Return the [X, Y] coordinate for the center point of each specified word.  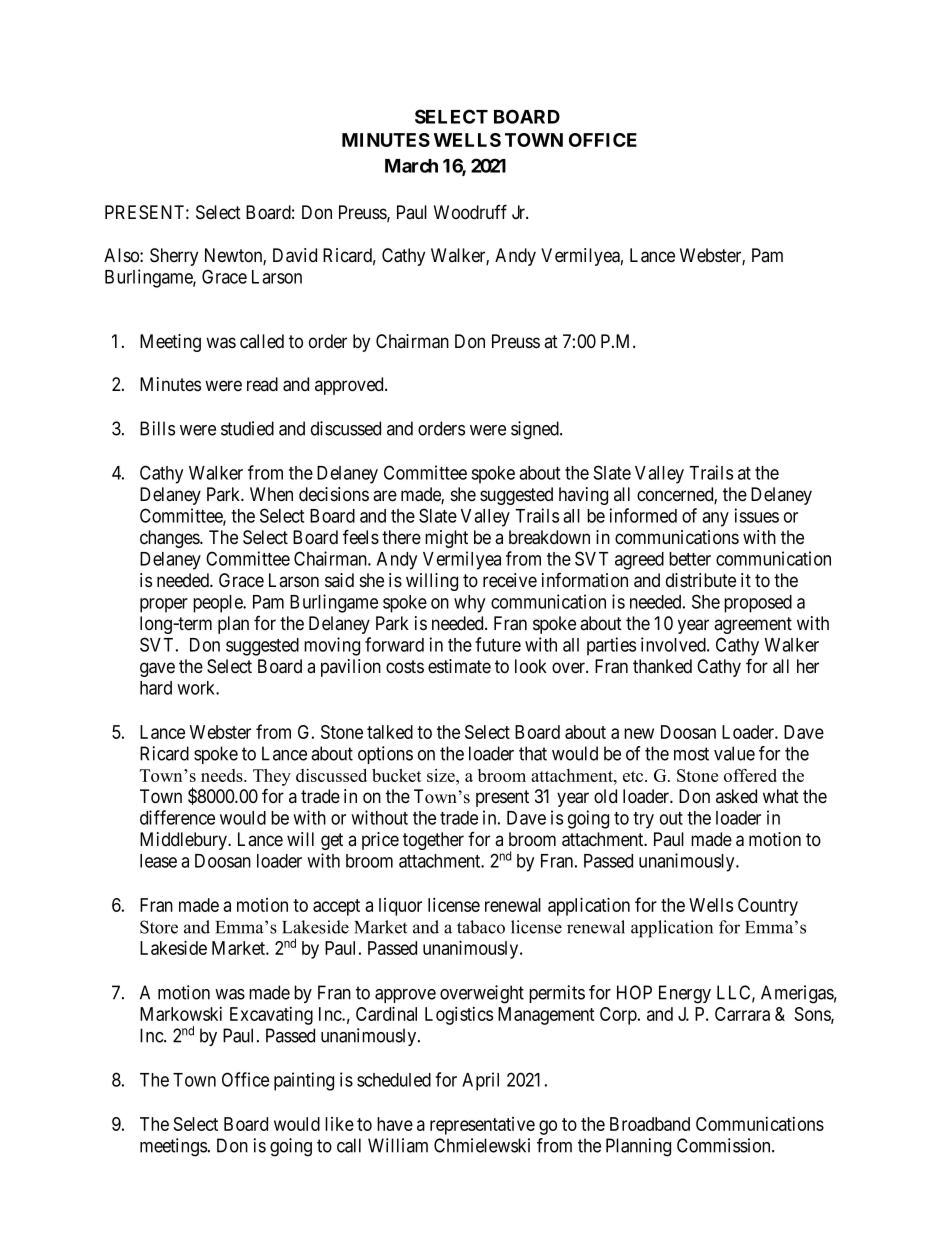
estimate [459, 666]
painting [304, 1081]
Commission [725, 1145]
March [411, 166]
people [218, 604]
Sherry [174, 257]
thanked [662, 666]
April [480, 1081]
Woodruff [470, 211]
